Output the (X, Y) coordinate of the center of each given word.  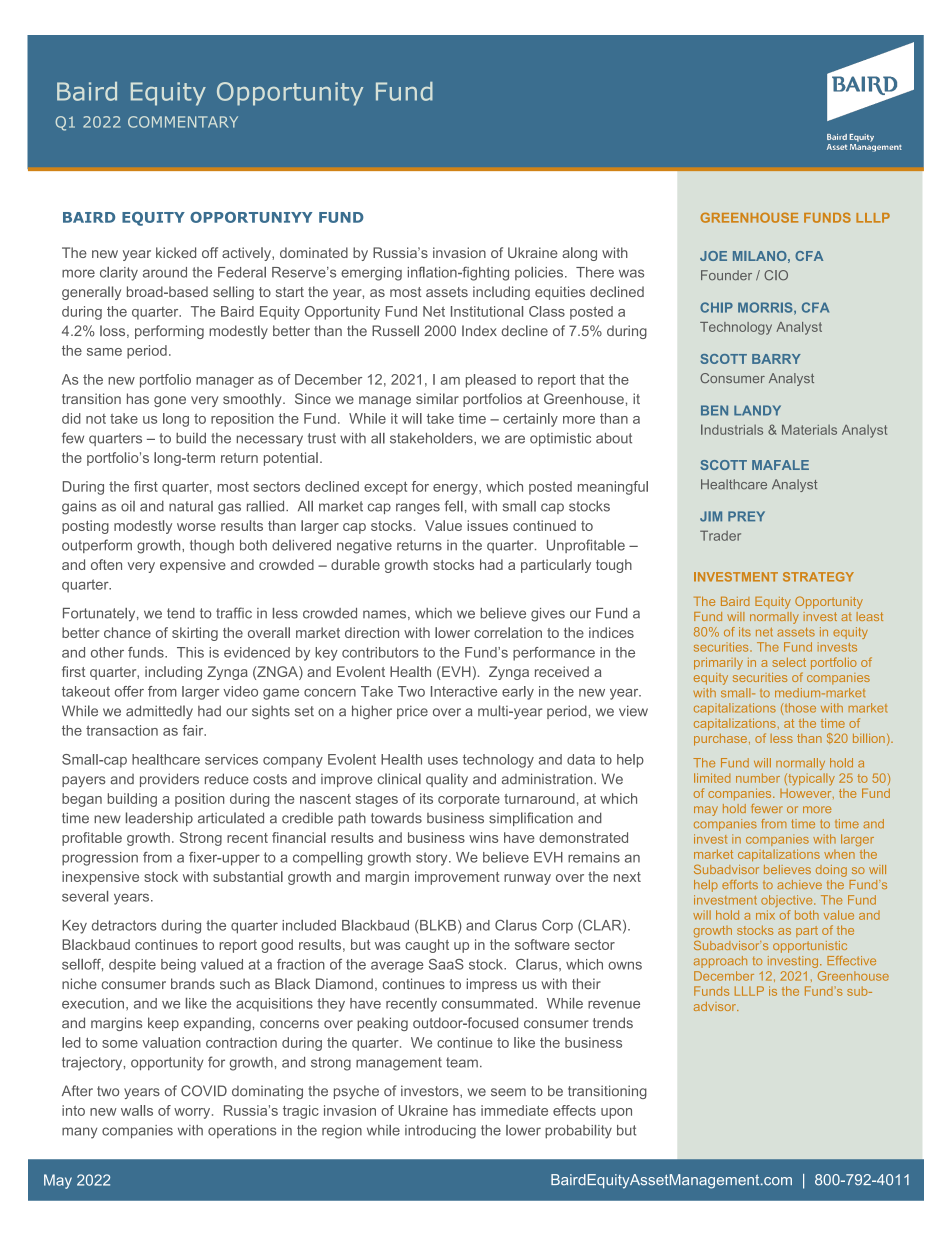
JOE (713, 256)
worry (193, 1113)
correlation (508, 632)
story (433, 859)
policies (540, 273)
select (789, 662)
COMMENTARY (183, 122)
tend (181, 613)
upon (616, 1113)
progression (100, 859)
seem (508, 1092)
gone (170, 401)
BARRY (776, 359)
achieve (799, 884)
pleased (491, 381)
